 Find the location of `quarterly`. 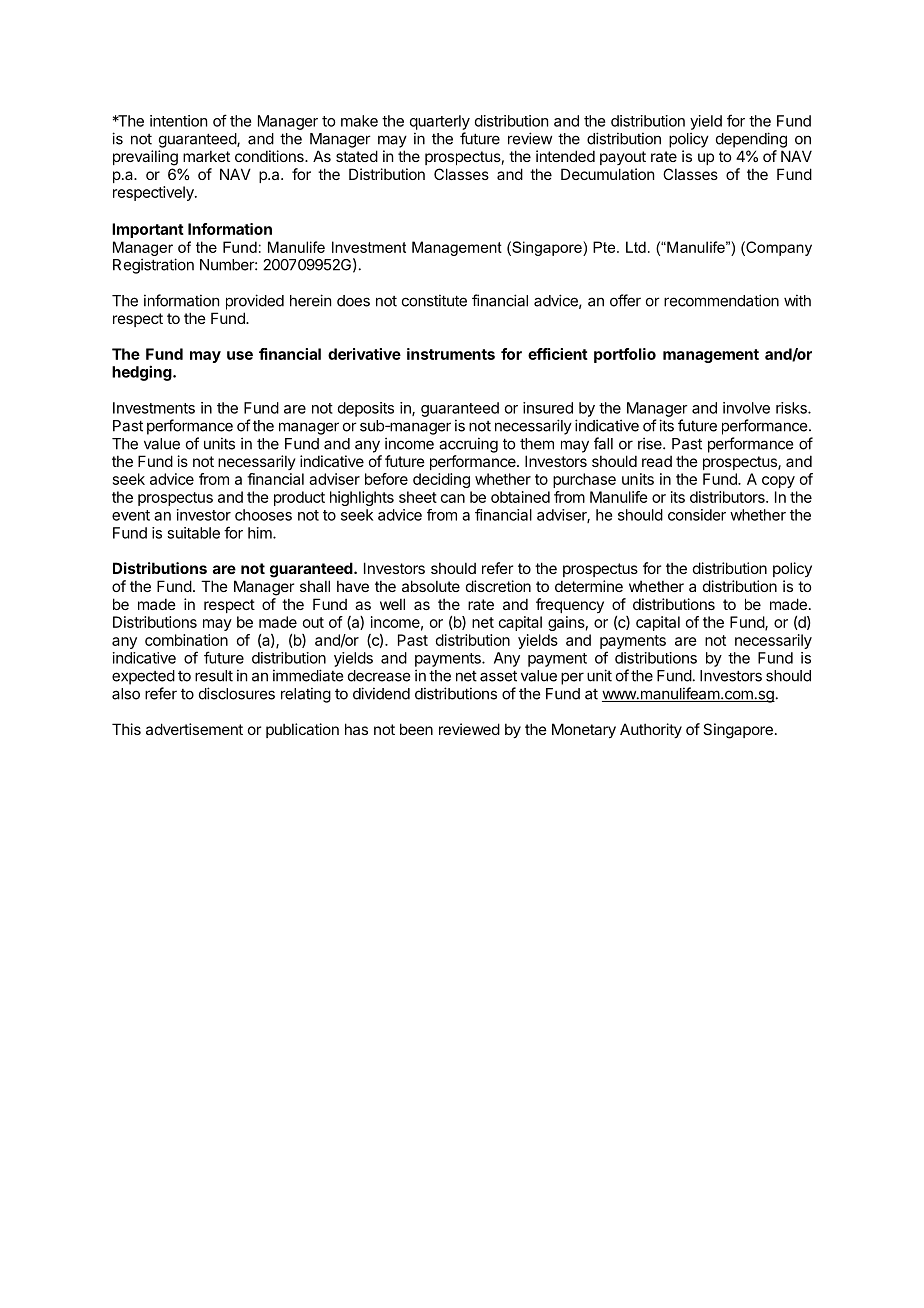

quarterly is located at coordinates (440, 122).
